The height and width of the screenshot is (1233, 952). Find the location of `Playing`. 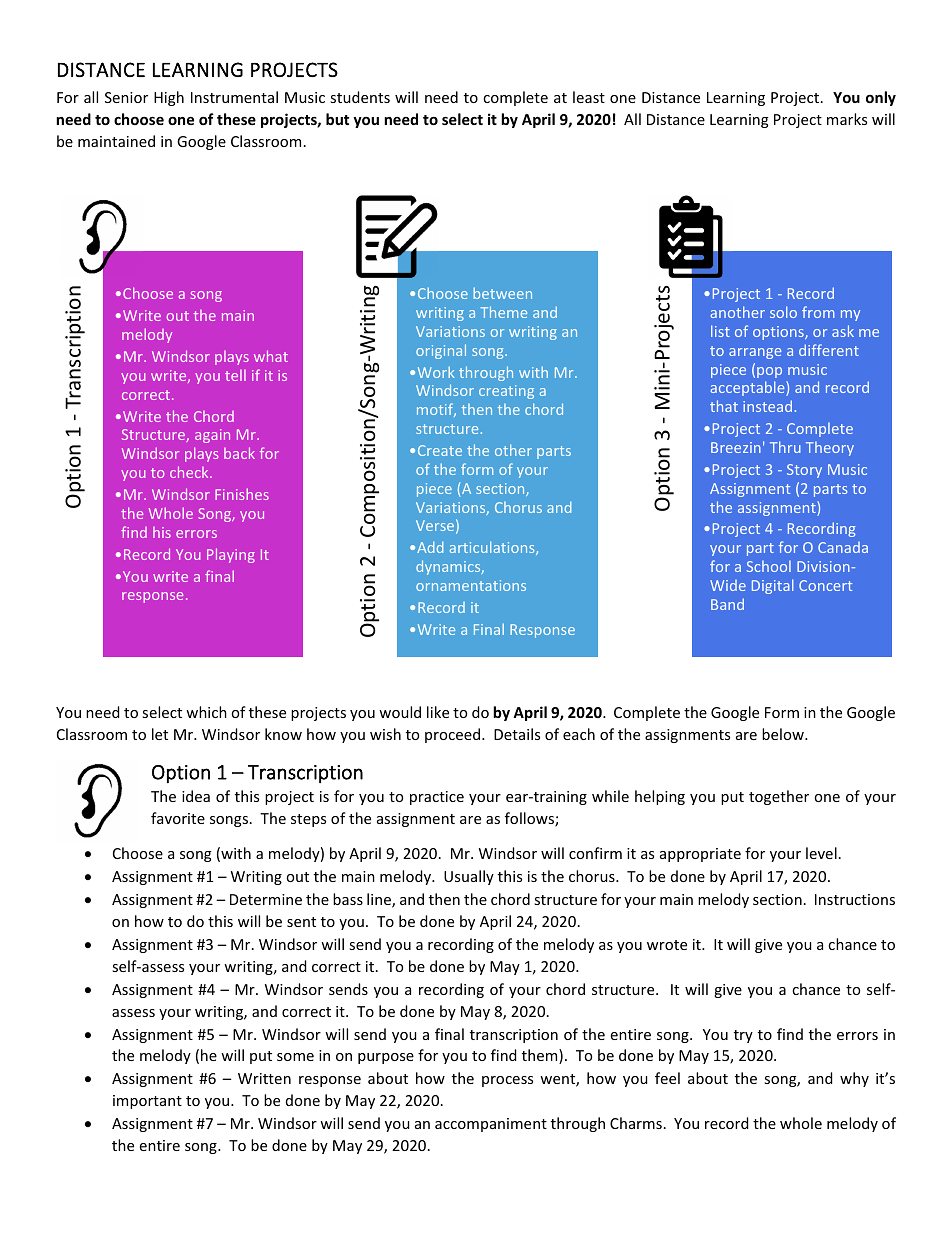

Playing is located at coordinates (231, 555).
